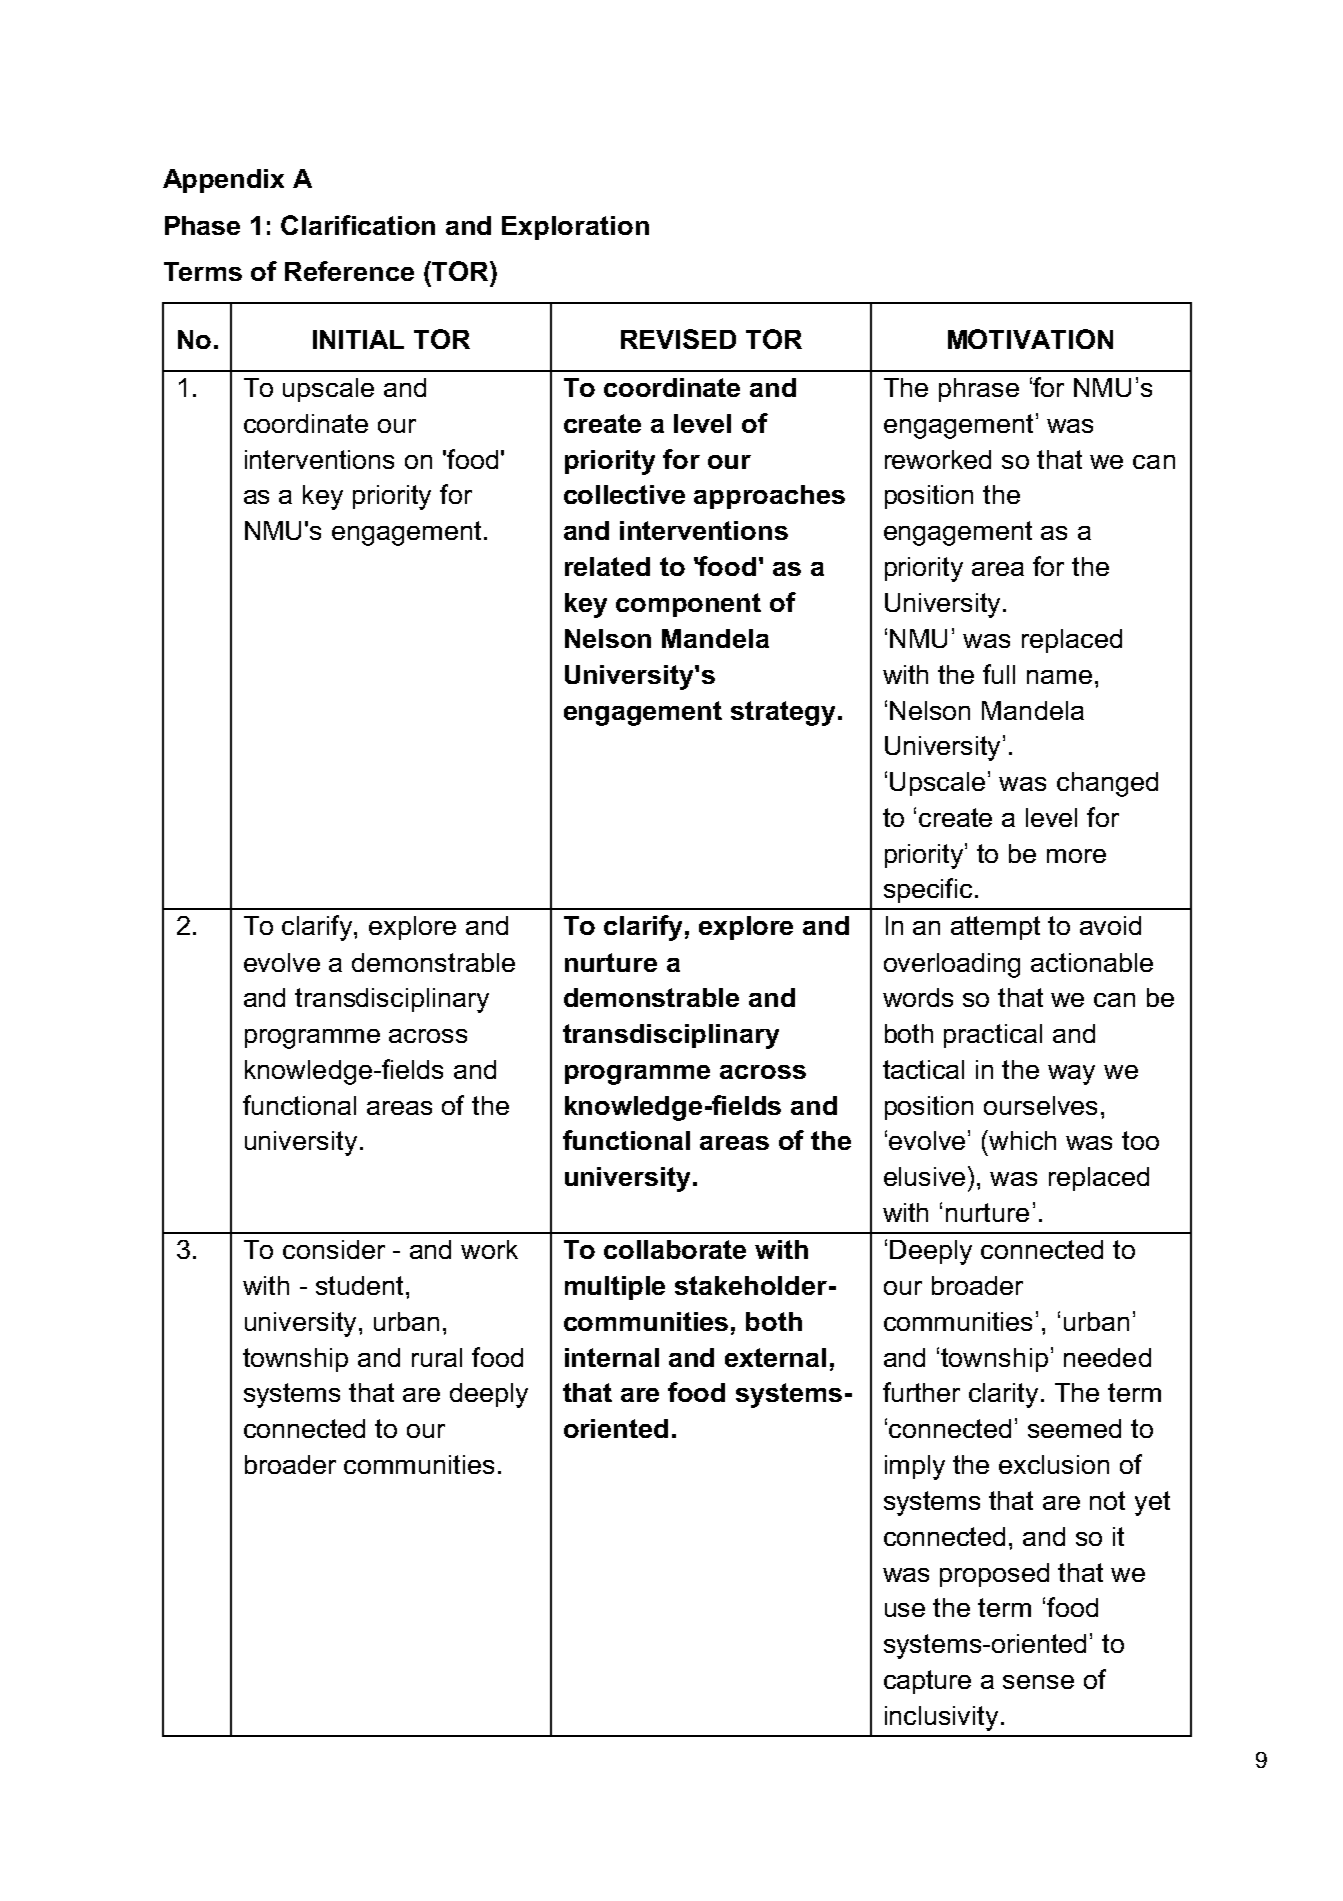 The height and width of the image is (1901, 1343). I want to click on attempt, so click(995, 928).
